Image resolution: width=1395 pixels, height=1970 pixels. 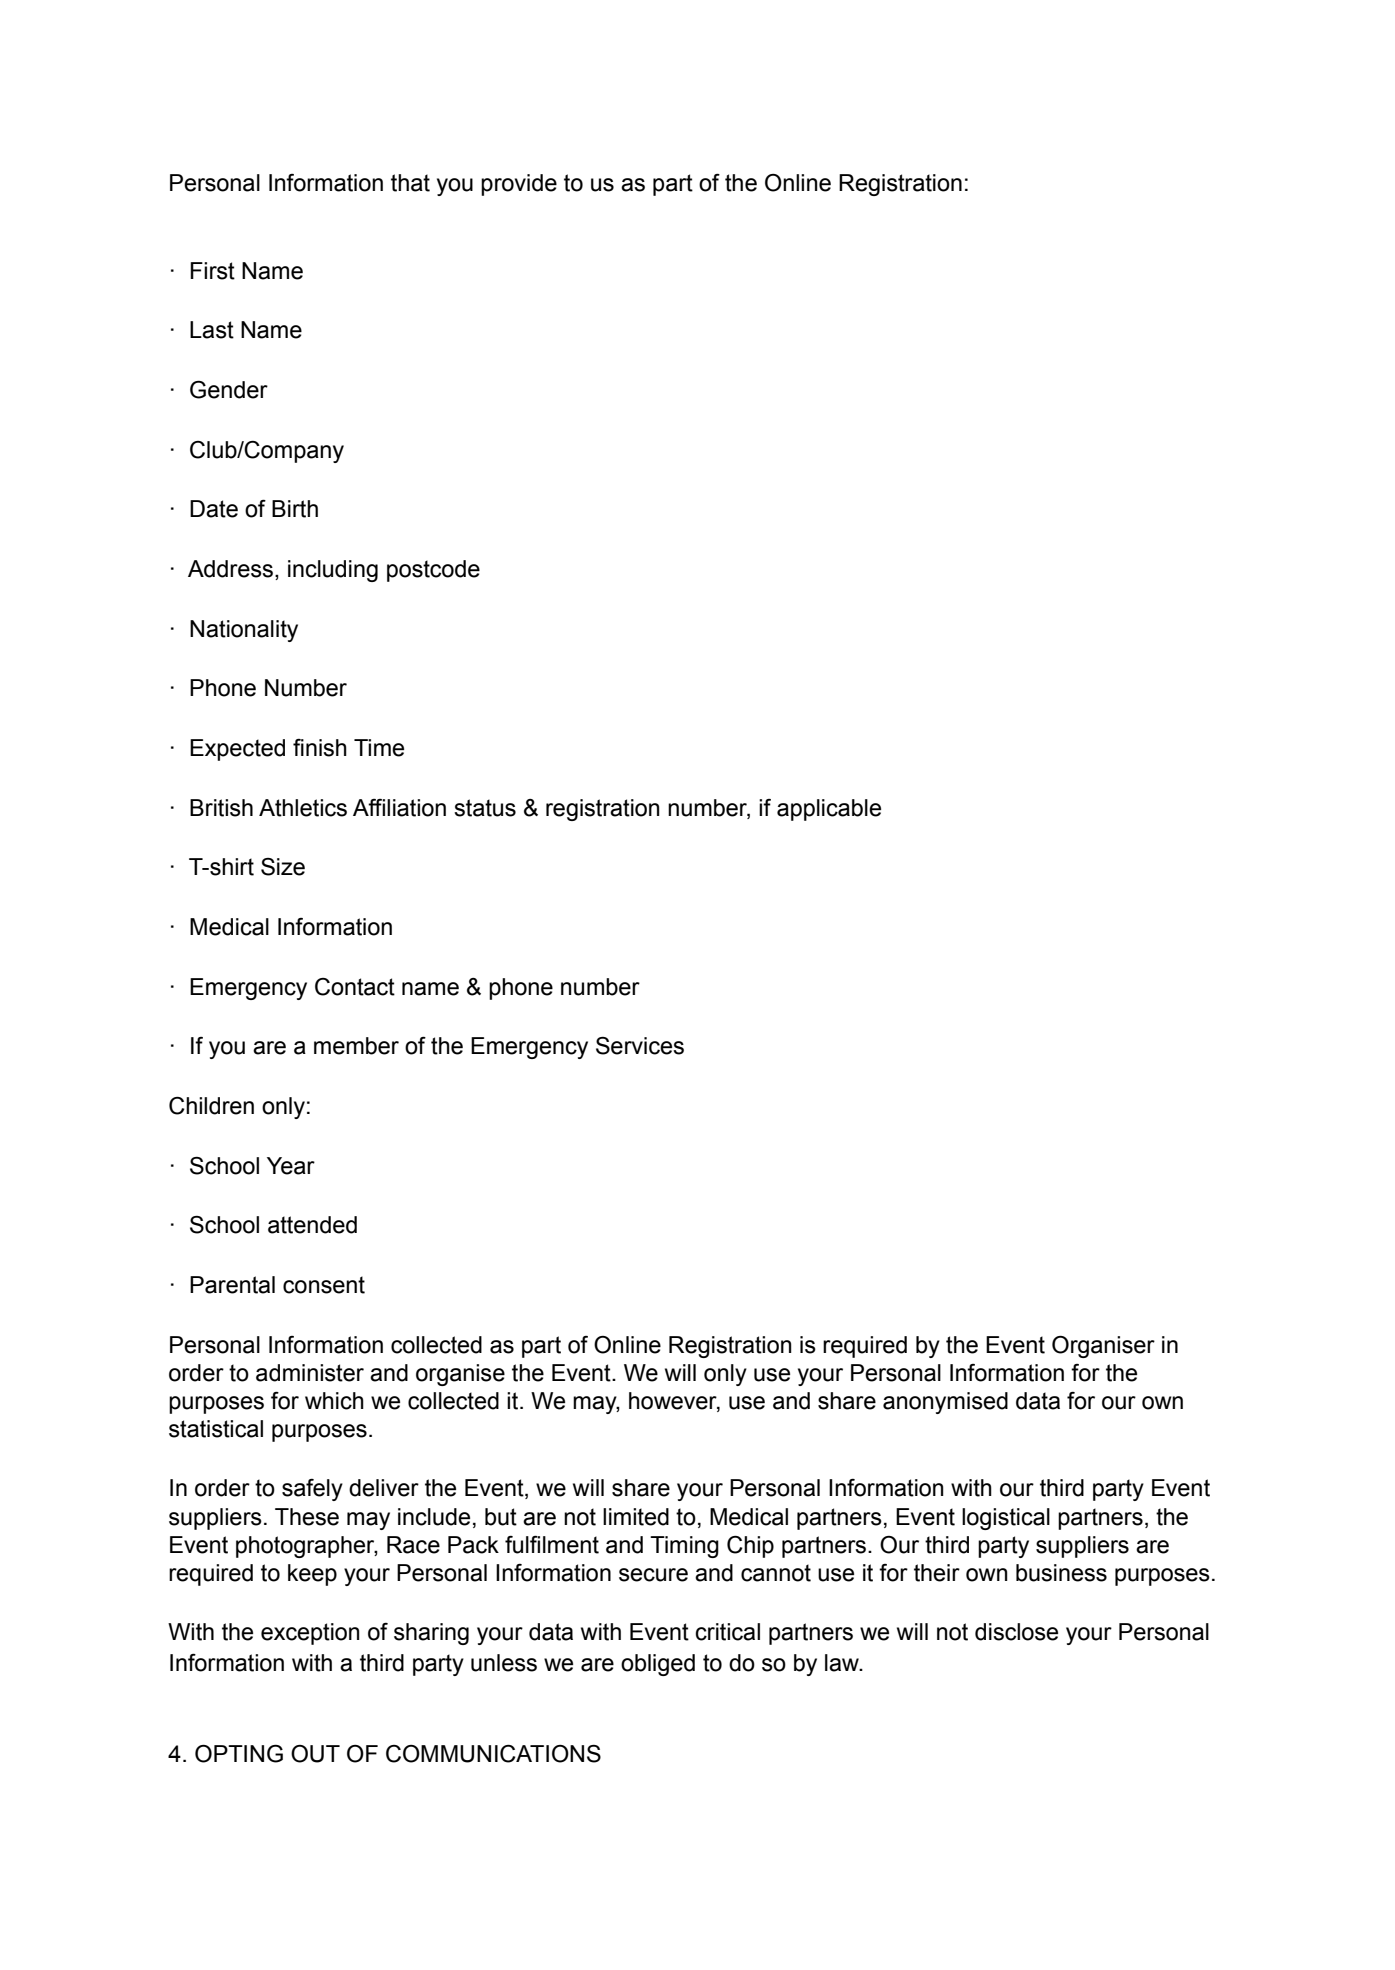 I want to click on Services, so click(x=640, y=1046).
